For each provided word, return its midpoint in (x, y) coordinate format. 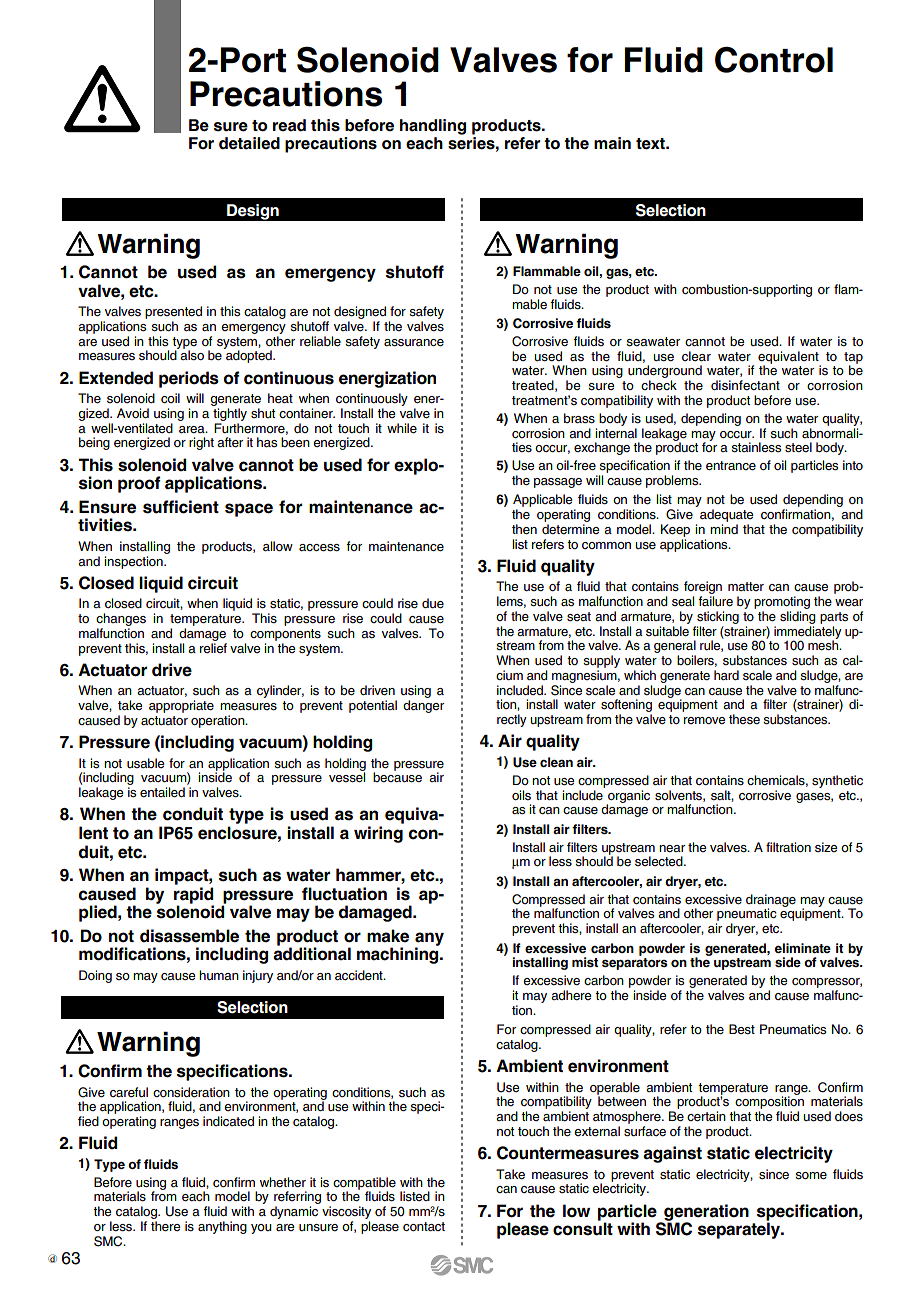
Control (774, 60)
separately (740, 1230)
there (166, 1226)
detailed (249, 143)
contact (424, 1226)
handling (433, 127)
